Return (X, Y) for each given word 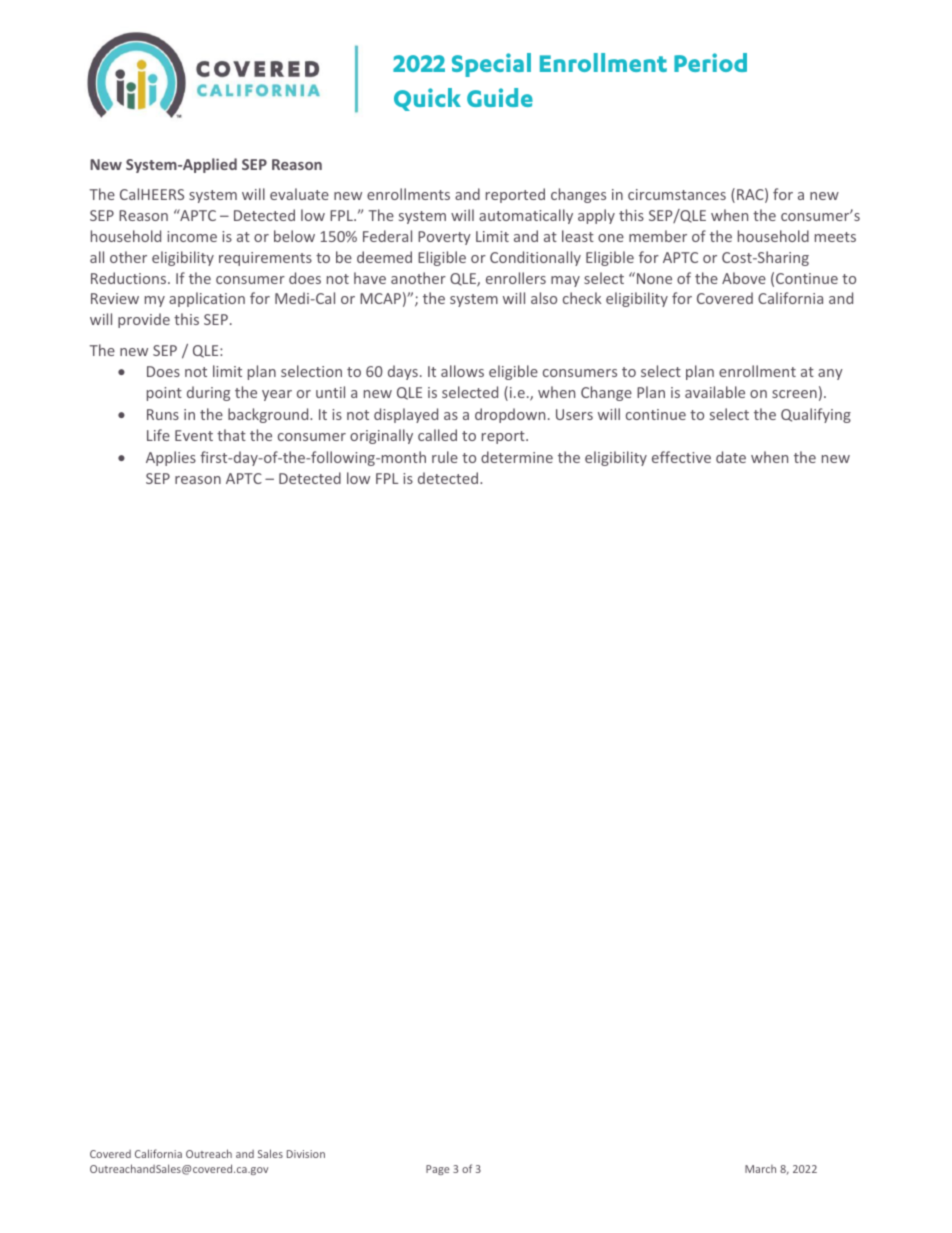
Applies (171, 458)
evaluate (299, 194)
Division (306, 1154)
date (731, 457)
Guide (500, 97)
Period (710, 62)
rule (445, 457)
